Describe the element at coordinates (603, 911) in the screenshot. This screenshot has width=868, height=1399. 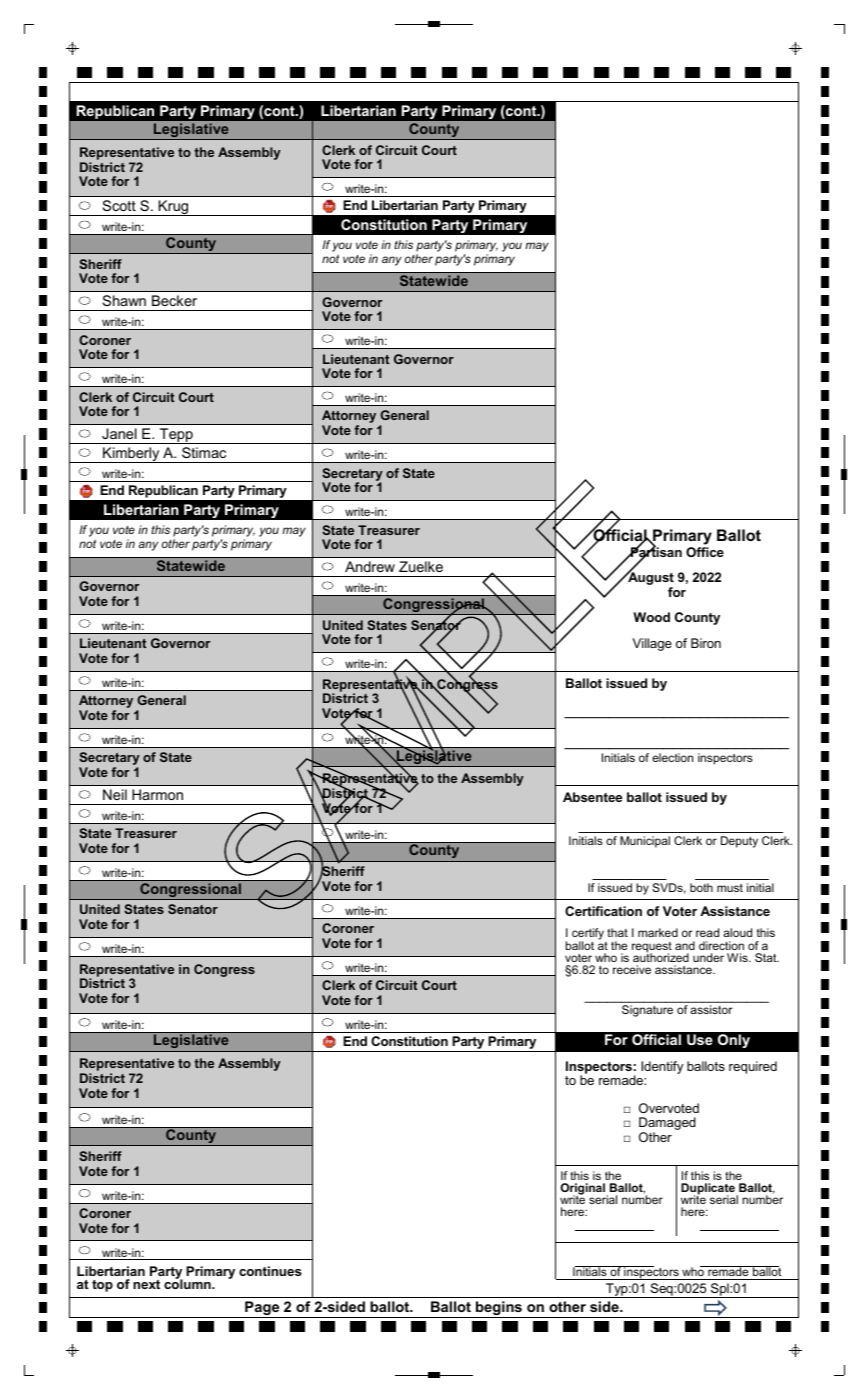
I see `Certification` at that location.
